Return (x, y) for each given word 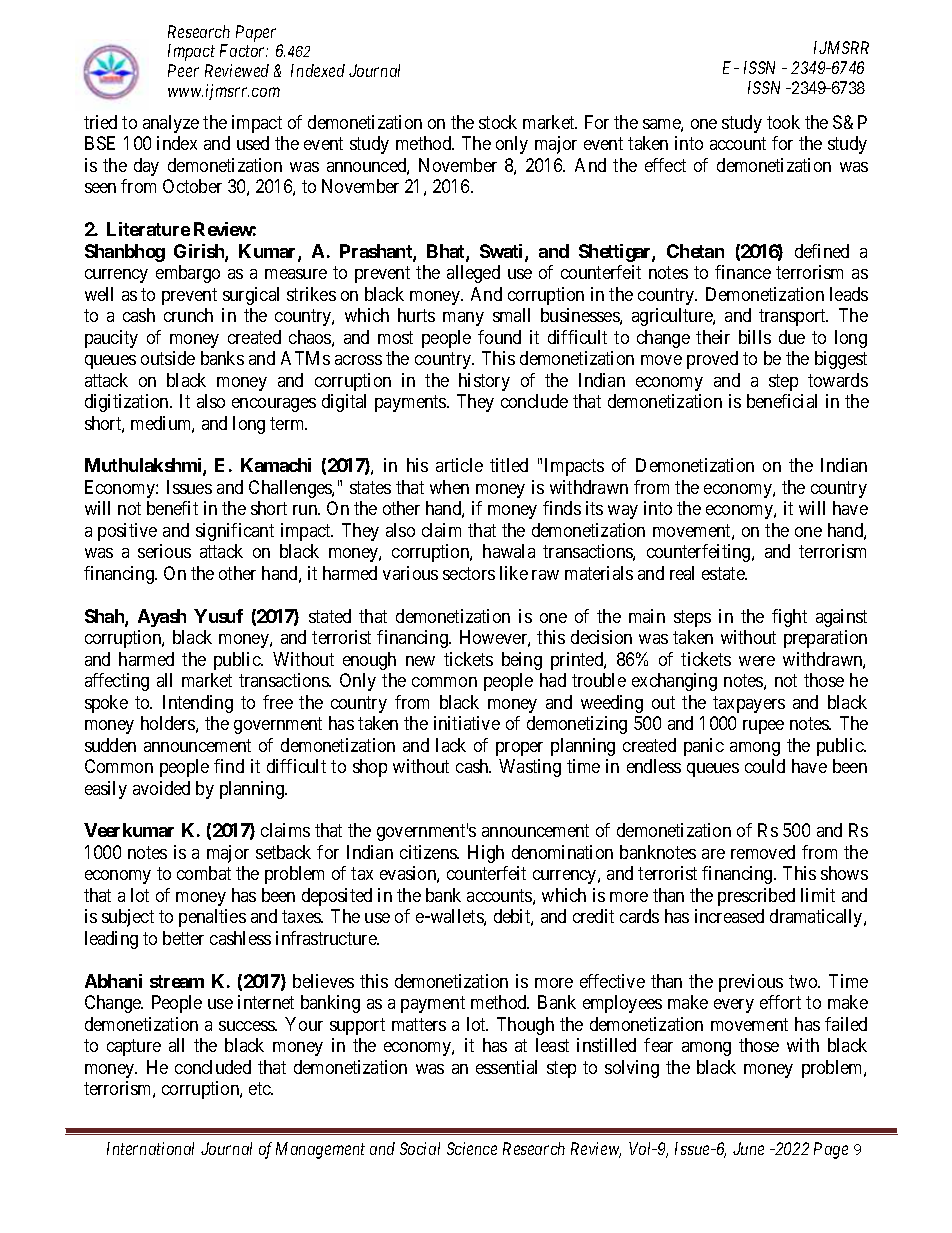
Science (472, 1148)
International (150, 1148)
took (783, 122)
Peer (183, 70)
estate (724, 573)
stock (498, 122)
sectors (469, 573)
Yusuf (218, 616)
